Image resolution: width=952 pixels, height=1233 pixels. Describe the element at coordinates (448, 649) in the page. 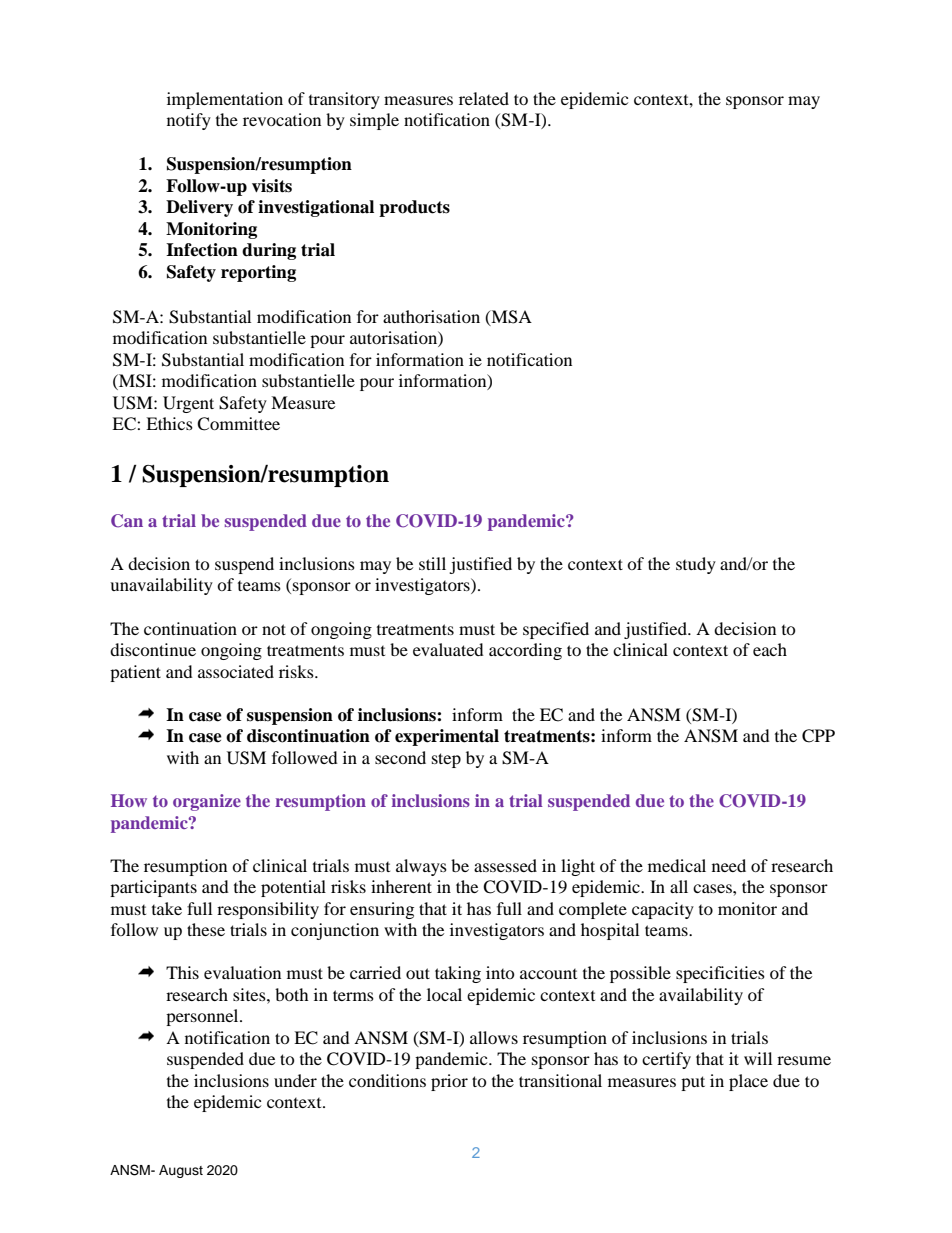

I see `evaluated` at that location.
